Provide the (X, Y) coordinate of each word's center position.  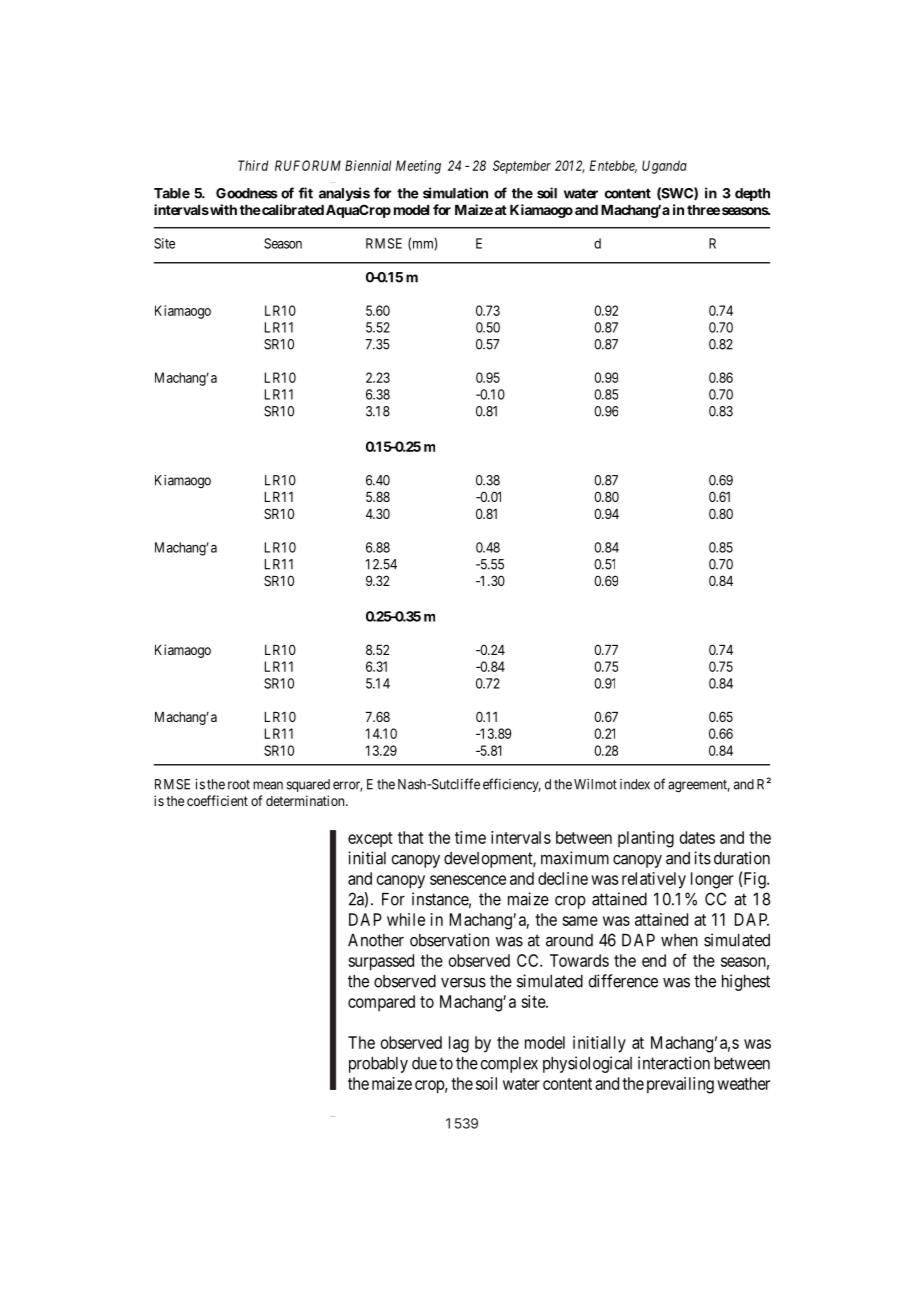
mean (268, 785)
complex (509, 1065)
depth (752, 194)
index (635, 784)
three (703, 210)
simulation (455, 193)
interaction (674, 1063)
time (470, 837)
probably (378, 1065)
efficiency (512, 785)
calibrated (292, 209)
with (222, 209)
